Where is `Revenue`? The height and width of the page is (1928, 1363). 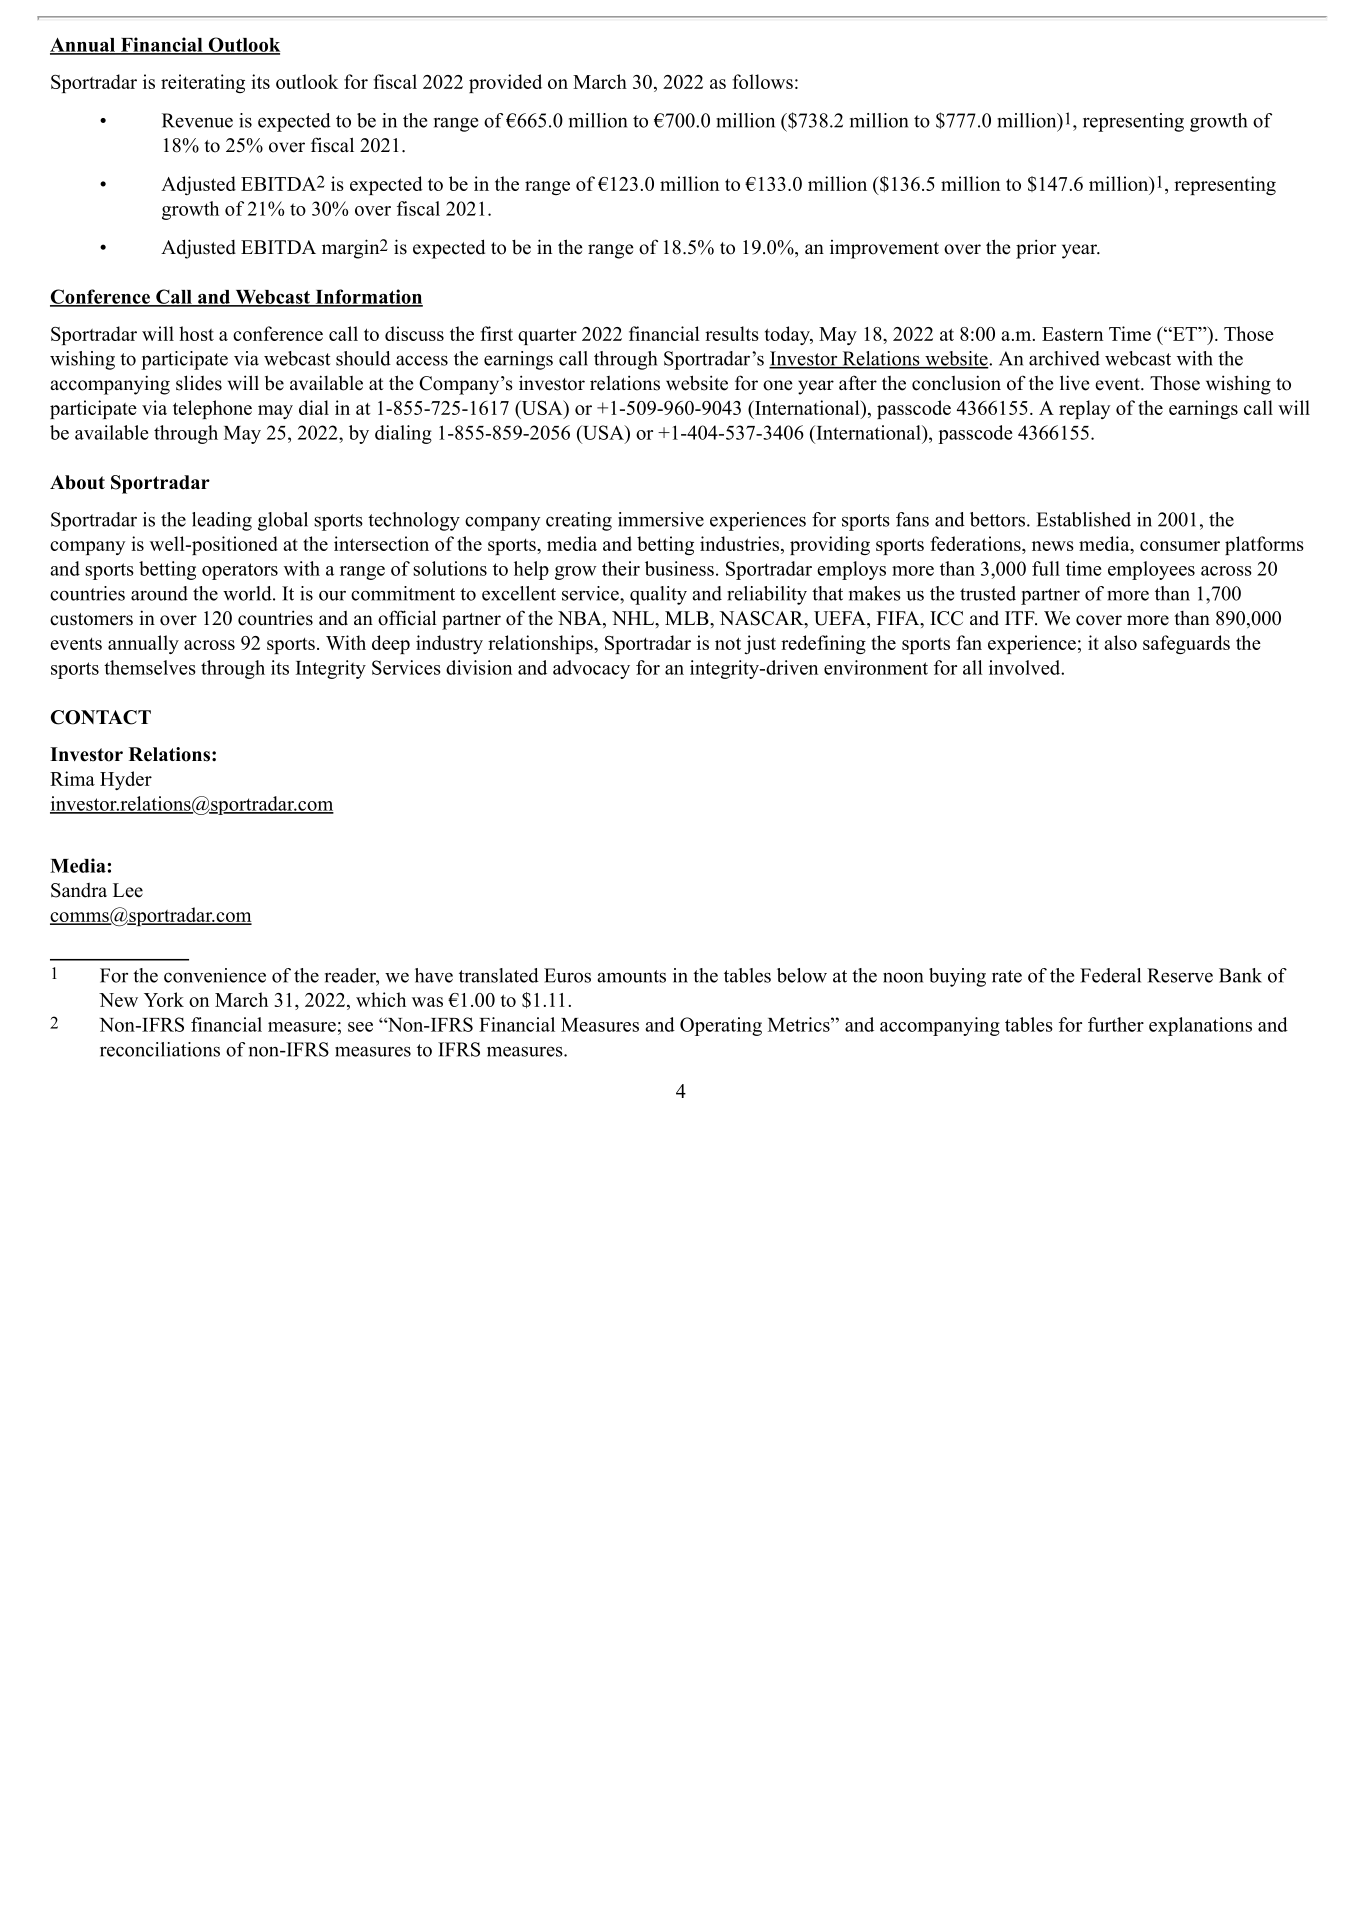 Revenue is located at coordinates (197, 120).
